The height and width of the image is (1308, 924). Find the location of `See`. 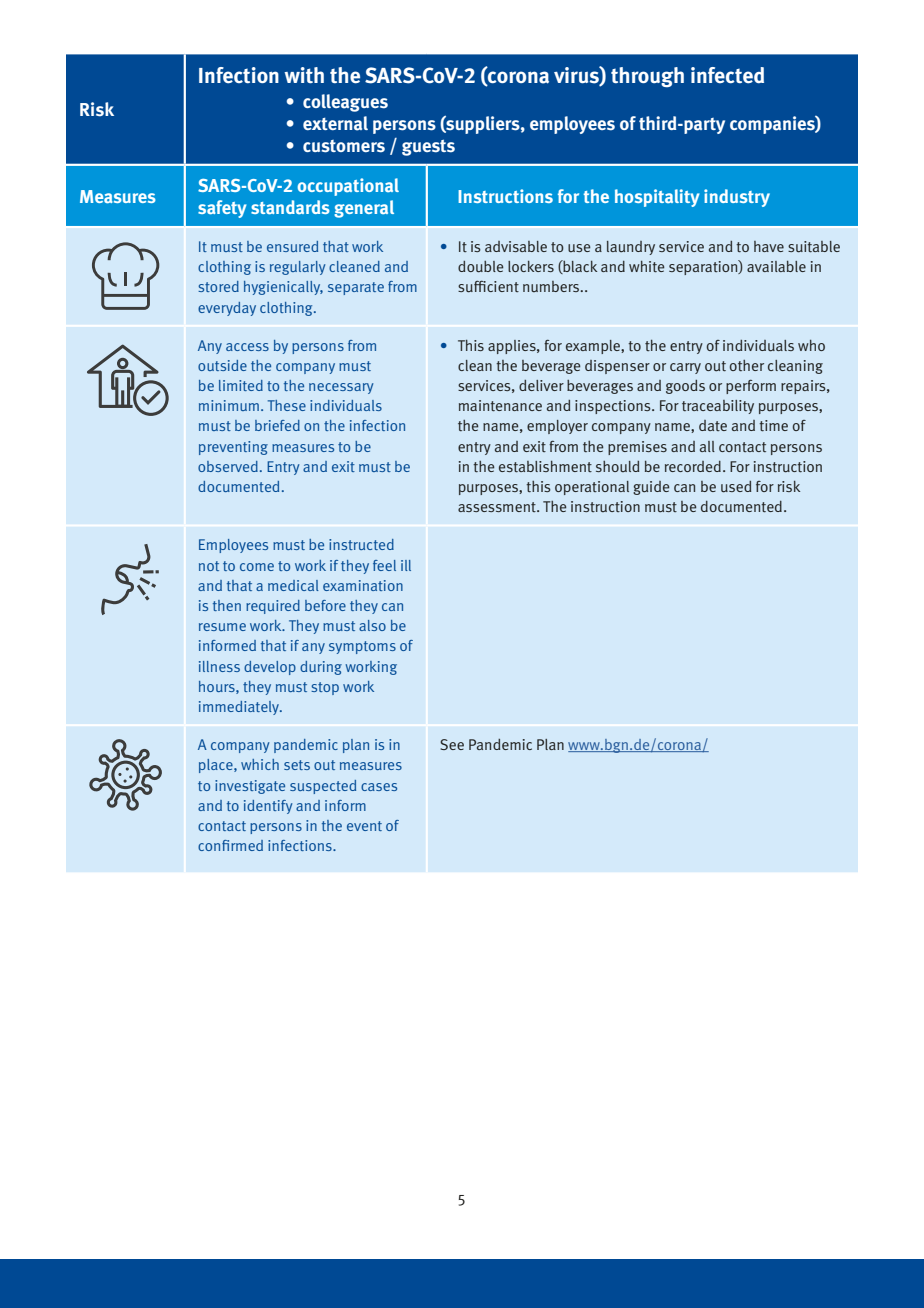

See is located at coordinates (452, 744).
